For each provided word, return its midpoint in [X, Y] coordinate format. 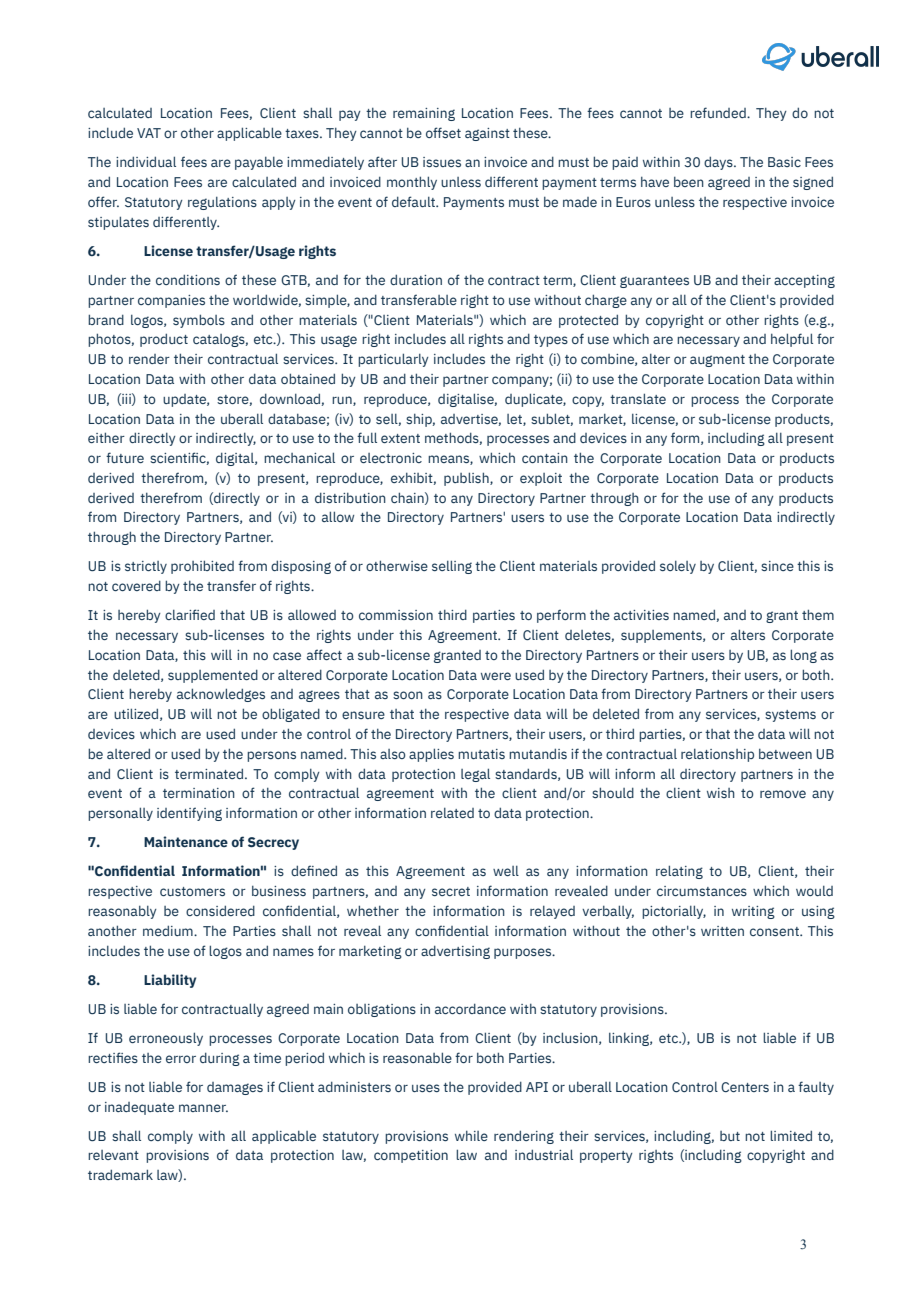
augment [717, 361]
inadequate [139, 1108]
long [803, 656]
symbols [199, 321]
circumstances [702, 891]
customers [192, 891]
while [471, 1136]
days [719, 163]
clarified [190, 614]
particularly [393, 360]
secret [451, 891]
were [496, 676]
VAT [149, 133]
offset [443, 132]
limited [791, 1135]
